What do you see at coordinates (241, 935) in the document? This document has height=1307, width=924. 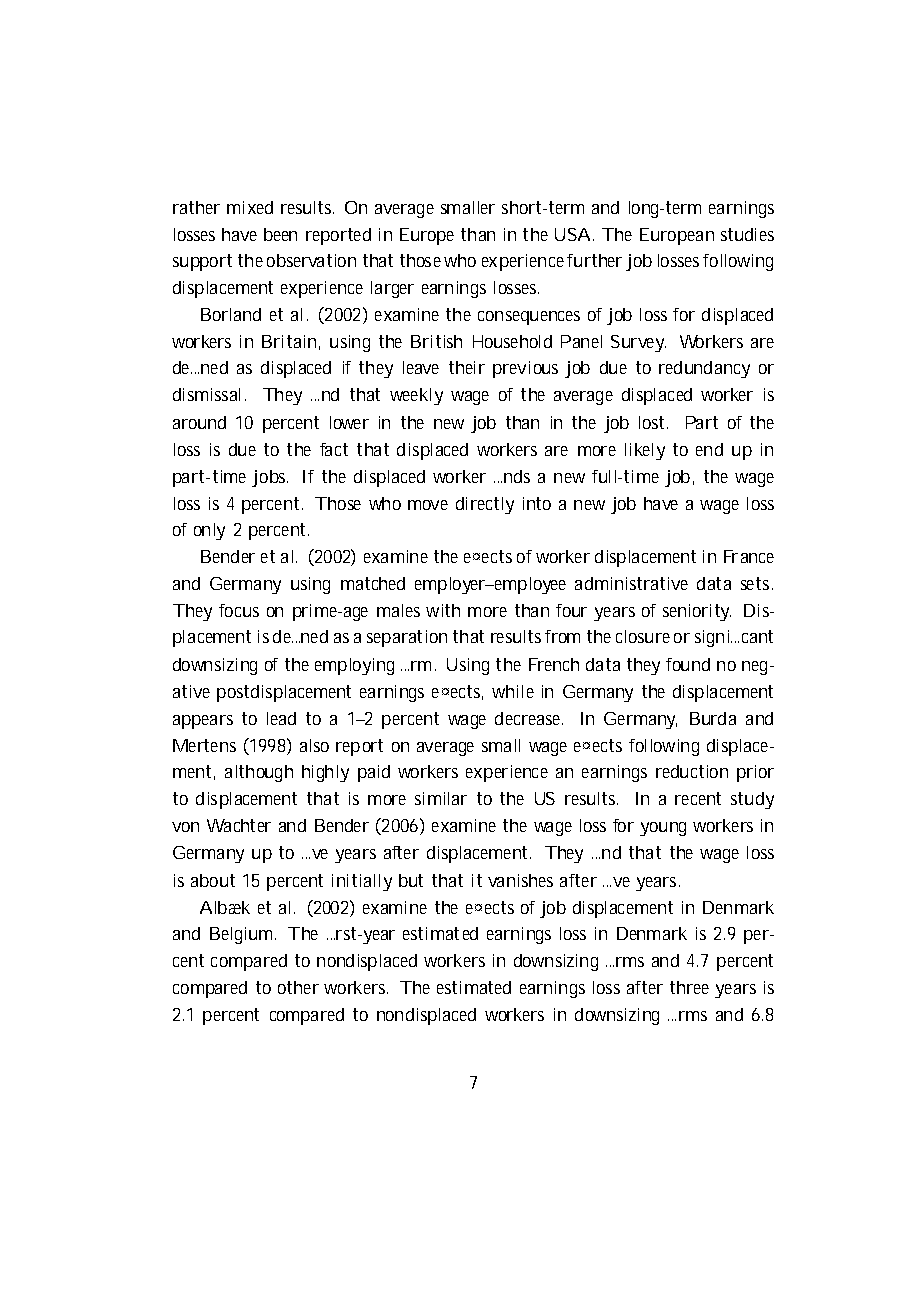 I see `Belgium` at bounding box center [241, 935].
